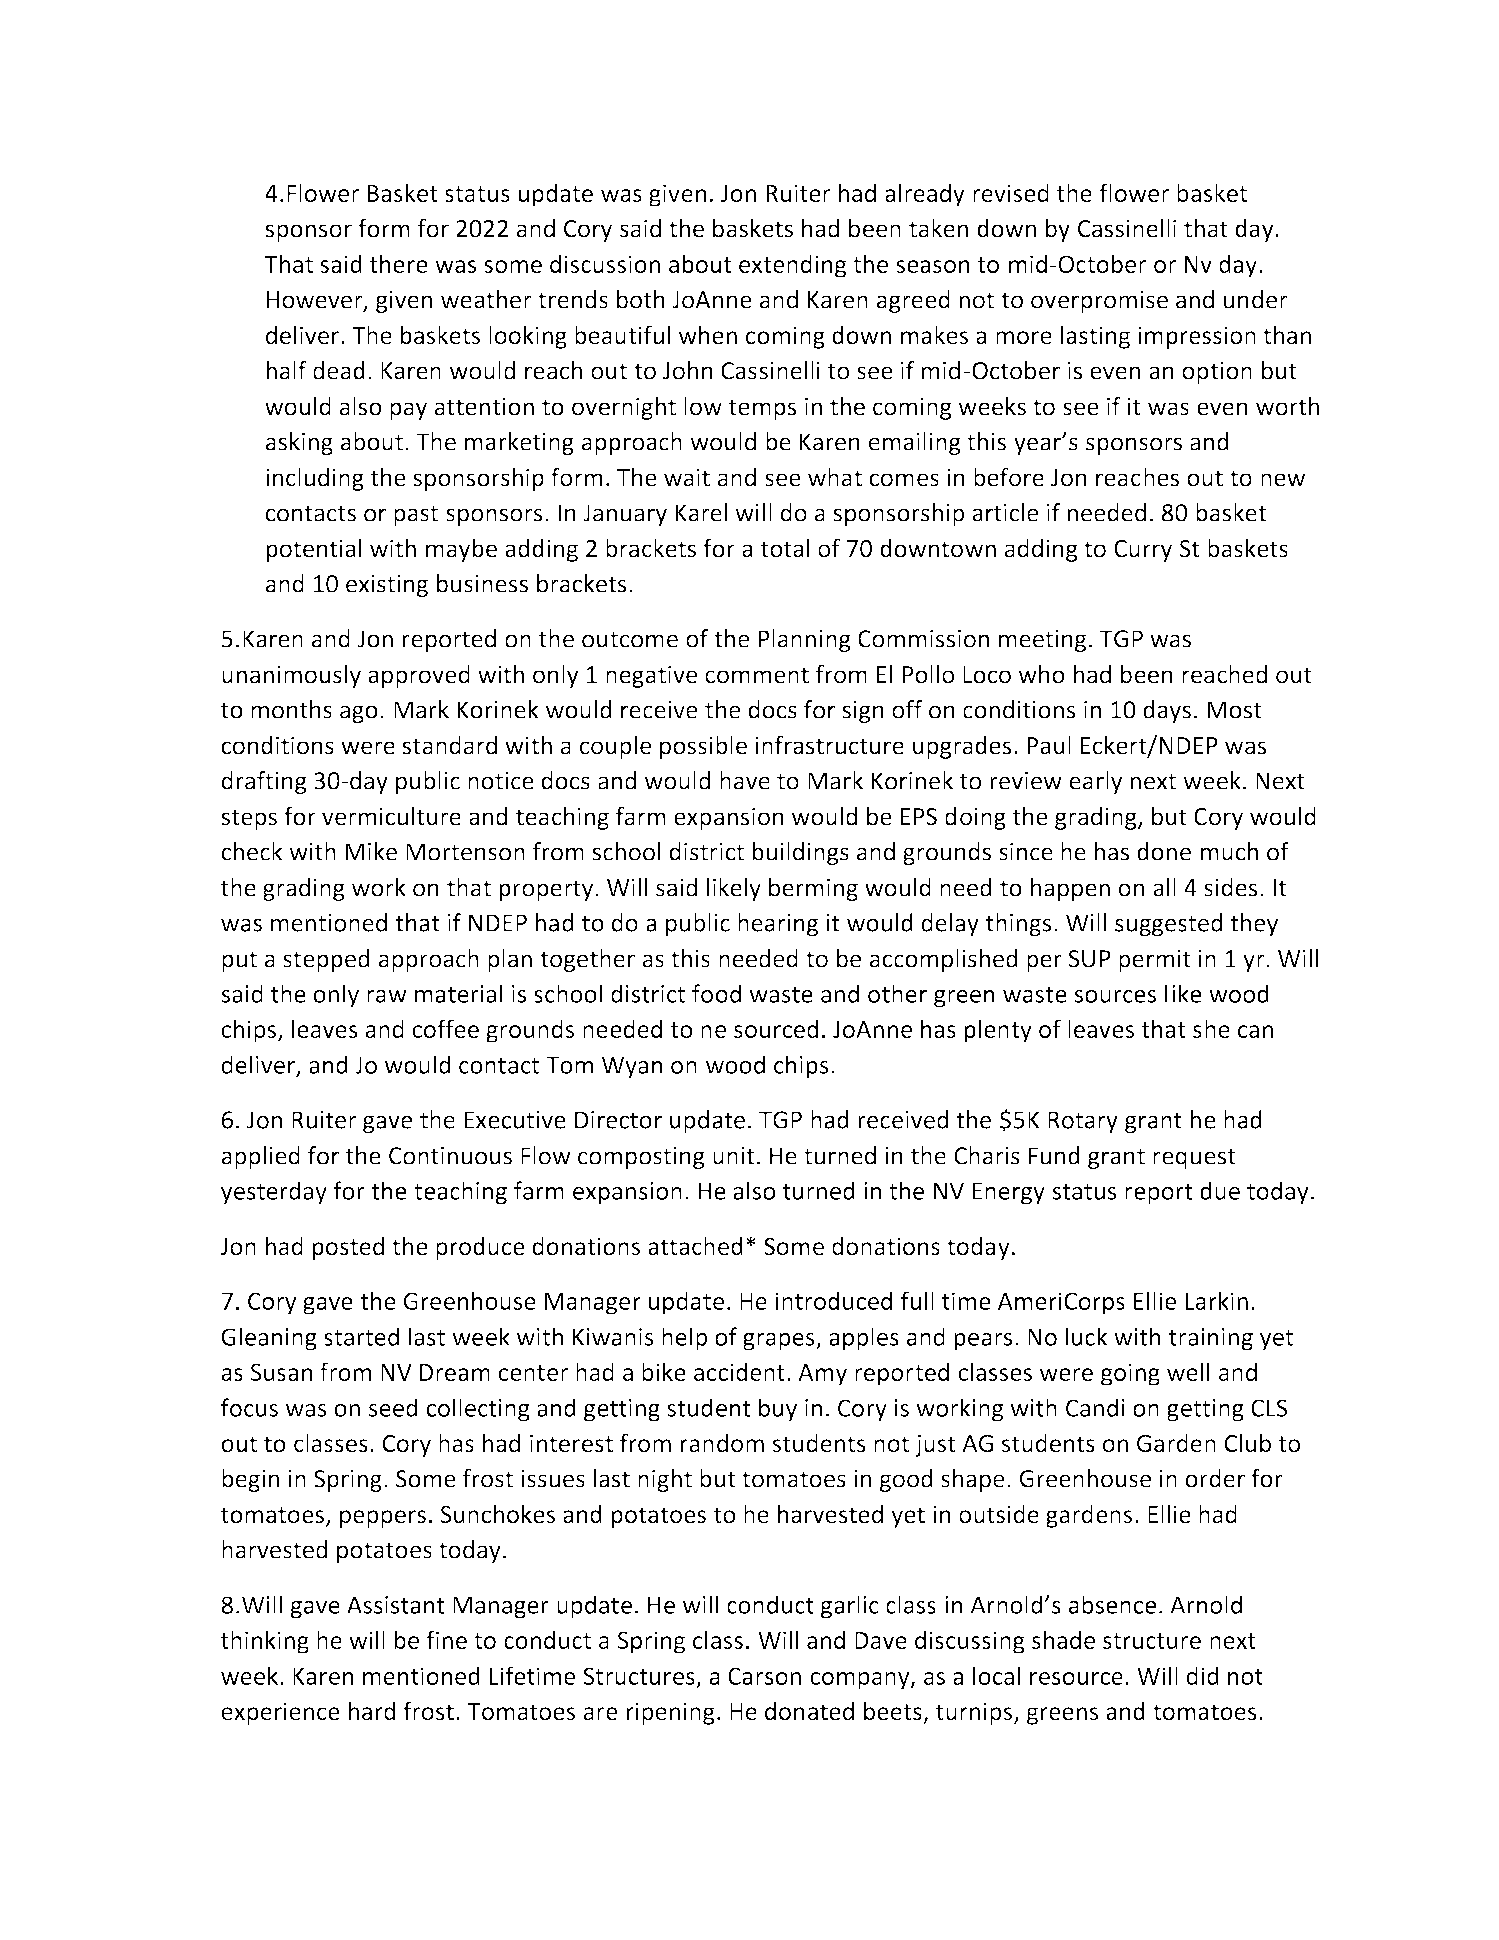 This page has height=1940, width=1499. What do you see at coordinates (1216, 1300) in the page?
I see `Larkin` at bounding box center [1216, 1300].
